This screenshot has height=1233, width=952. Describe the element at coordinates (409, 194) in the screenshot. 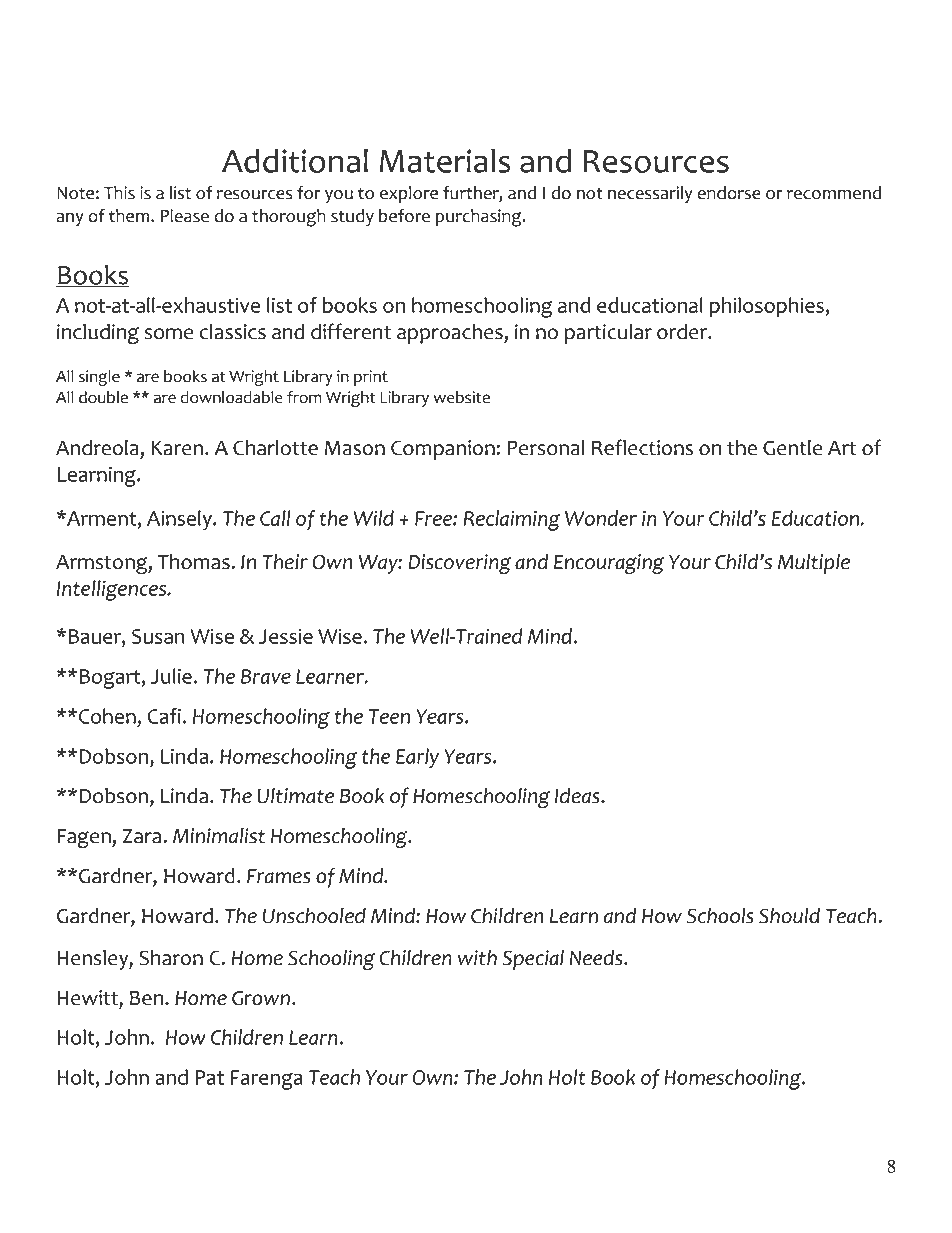

I see `explore` at that location.
